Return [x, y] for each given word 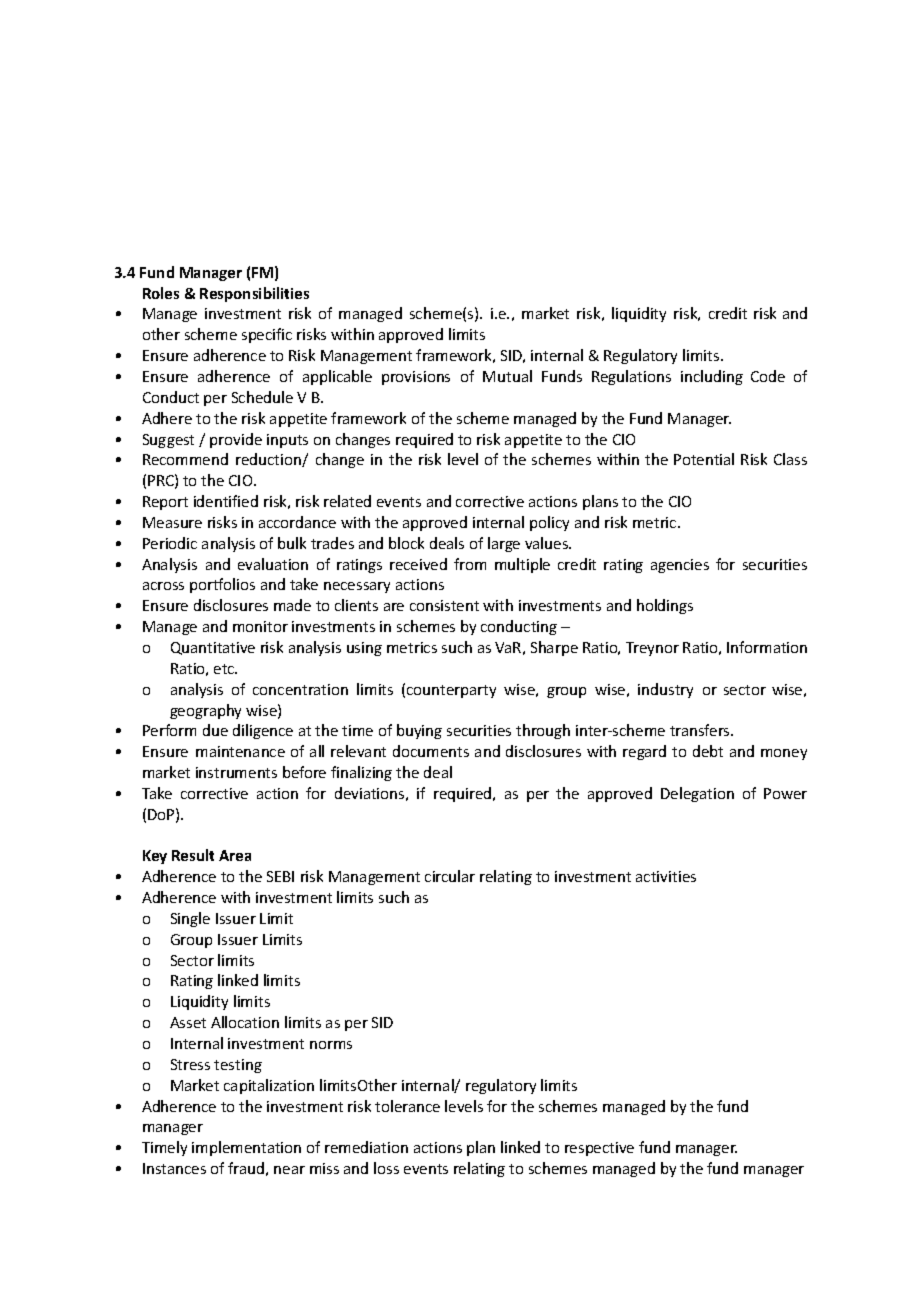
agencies [680, 566]
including [712, 377]
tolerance [407, 1106]
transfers [701, 730]
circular [450, 876]
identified [226, 501]
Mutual [507, 376]
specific [267, 335]
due [215, 730]
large [504, 544]
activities [666, 876]
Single [190, 919]
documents [431, 751]
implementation [246, 1148]
